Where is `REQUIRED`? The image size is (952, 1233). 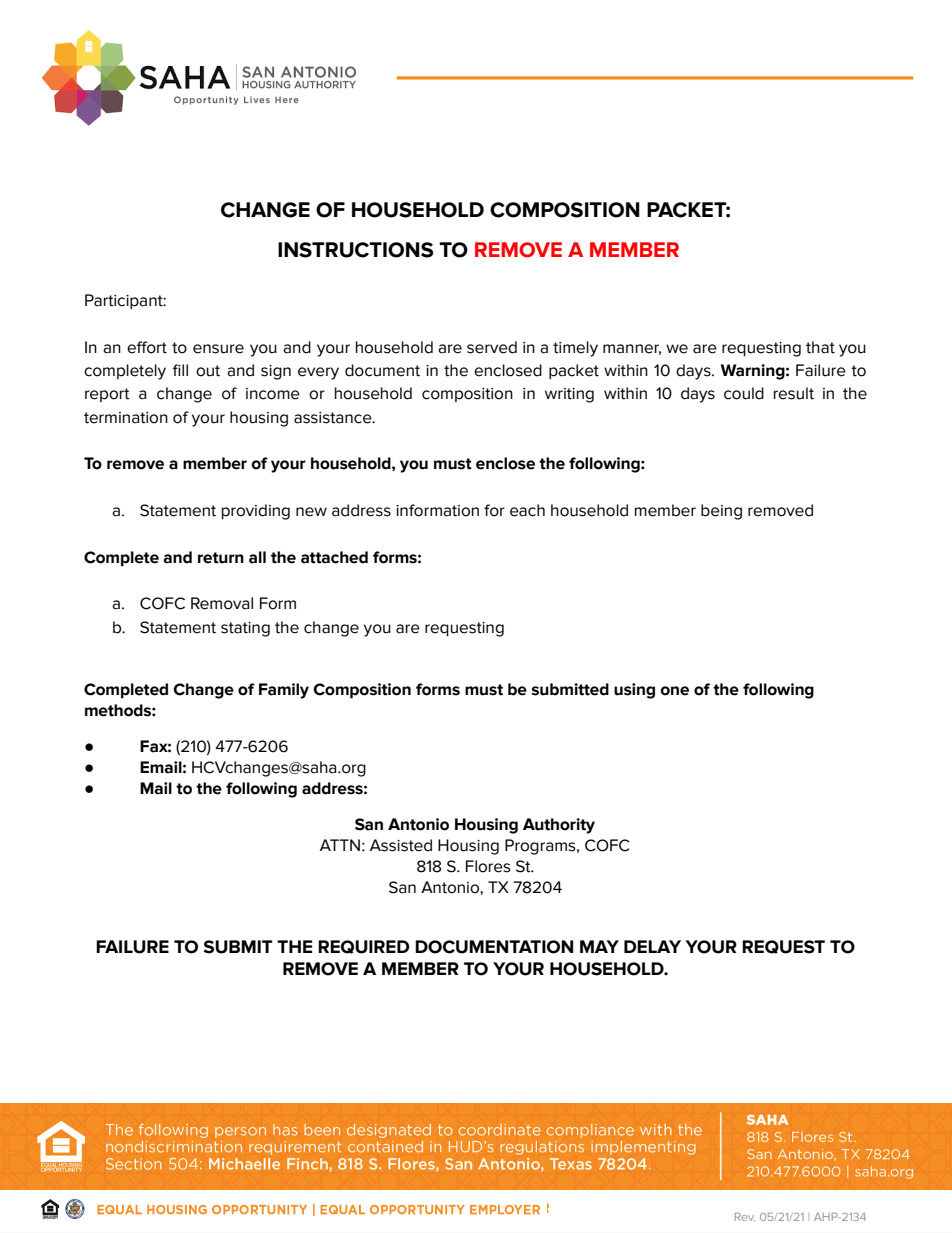
REQUIRED is located at coordinates (364, 947).
